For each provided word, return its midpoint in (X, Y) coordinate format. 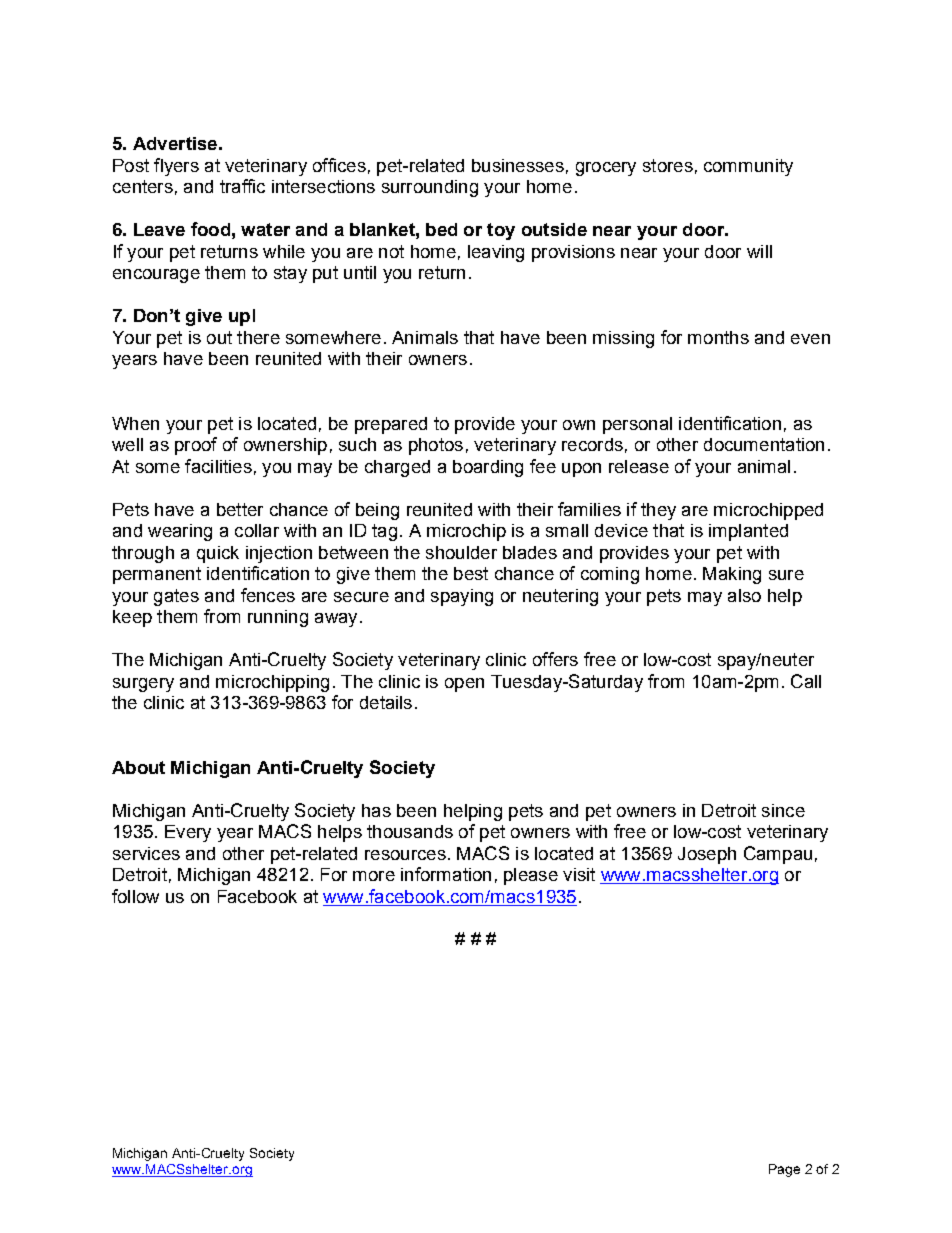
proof (196, 446)
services (146, 853)
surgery (143, 685)
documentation (764, 444)
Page (784, 1170)
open (464, 685)
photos (436, 446)
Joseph (707, 855)
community (748, 167)
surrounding (430, 188)
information (446, 874)
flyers (176, 167)
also (744, 595)
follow (135, 896)
